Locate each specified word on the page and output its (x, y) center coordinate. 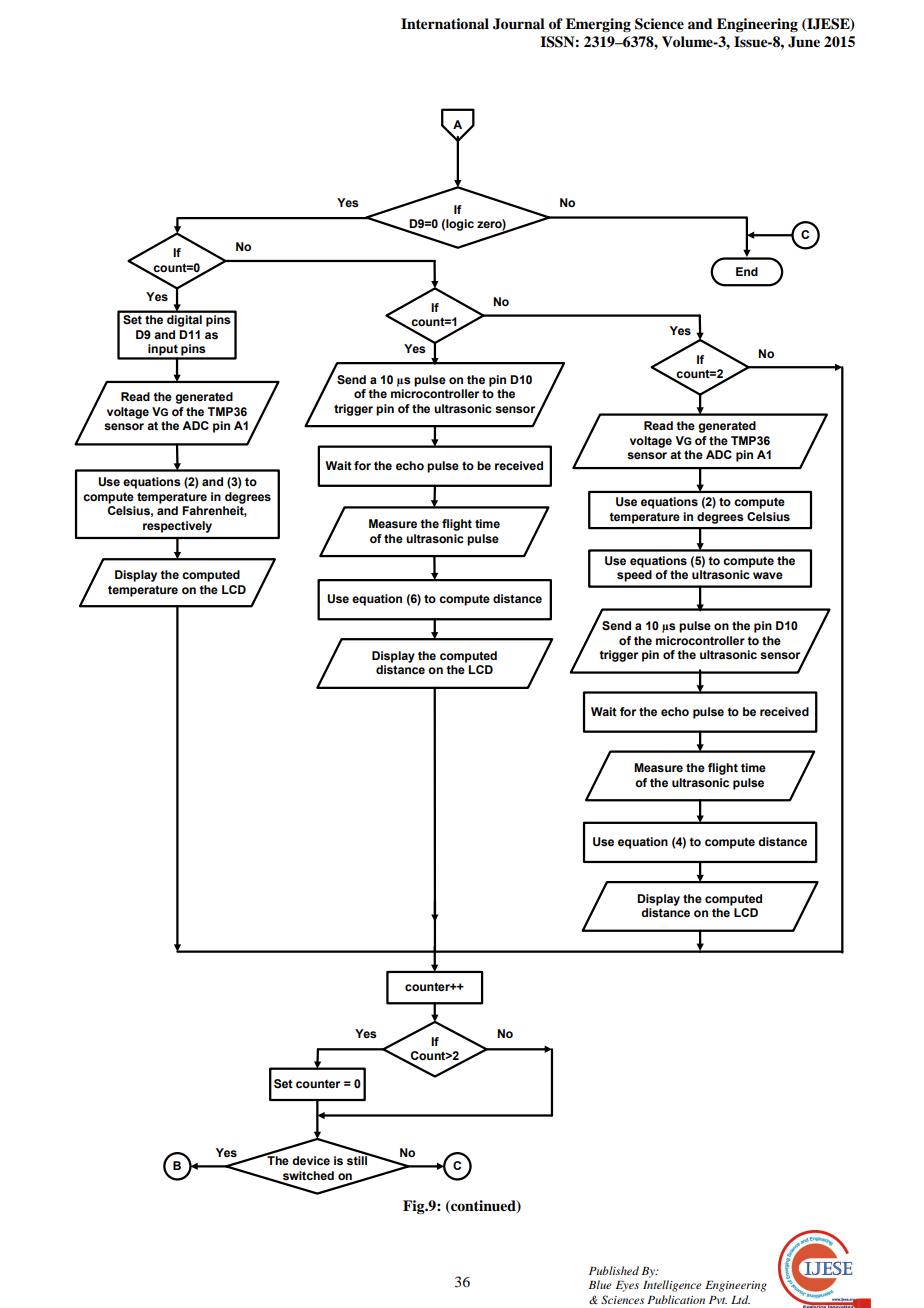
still (358, 1159)
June (804, 42)
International (445, 23)
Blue (600, 1284)
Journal (519, 24)
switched (307, 1176)
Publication (676, 1299)
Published (614, 1270)
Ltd (740, 1299)
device (311, 1160)
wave (768, 575)
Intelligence (672, 1286)
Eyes (627, 1286)
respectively (177, 527)
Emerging (598, 25)
